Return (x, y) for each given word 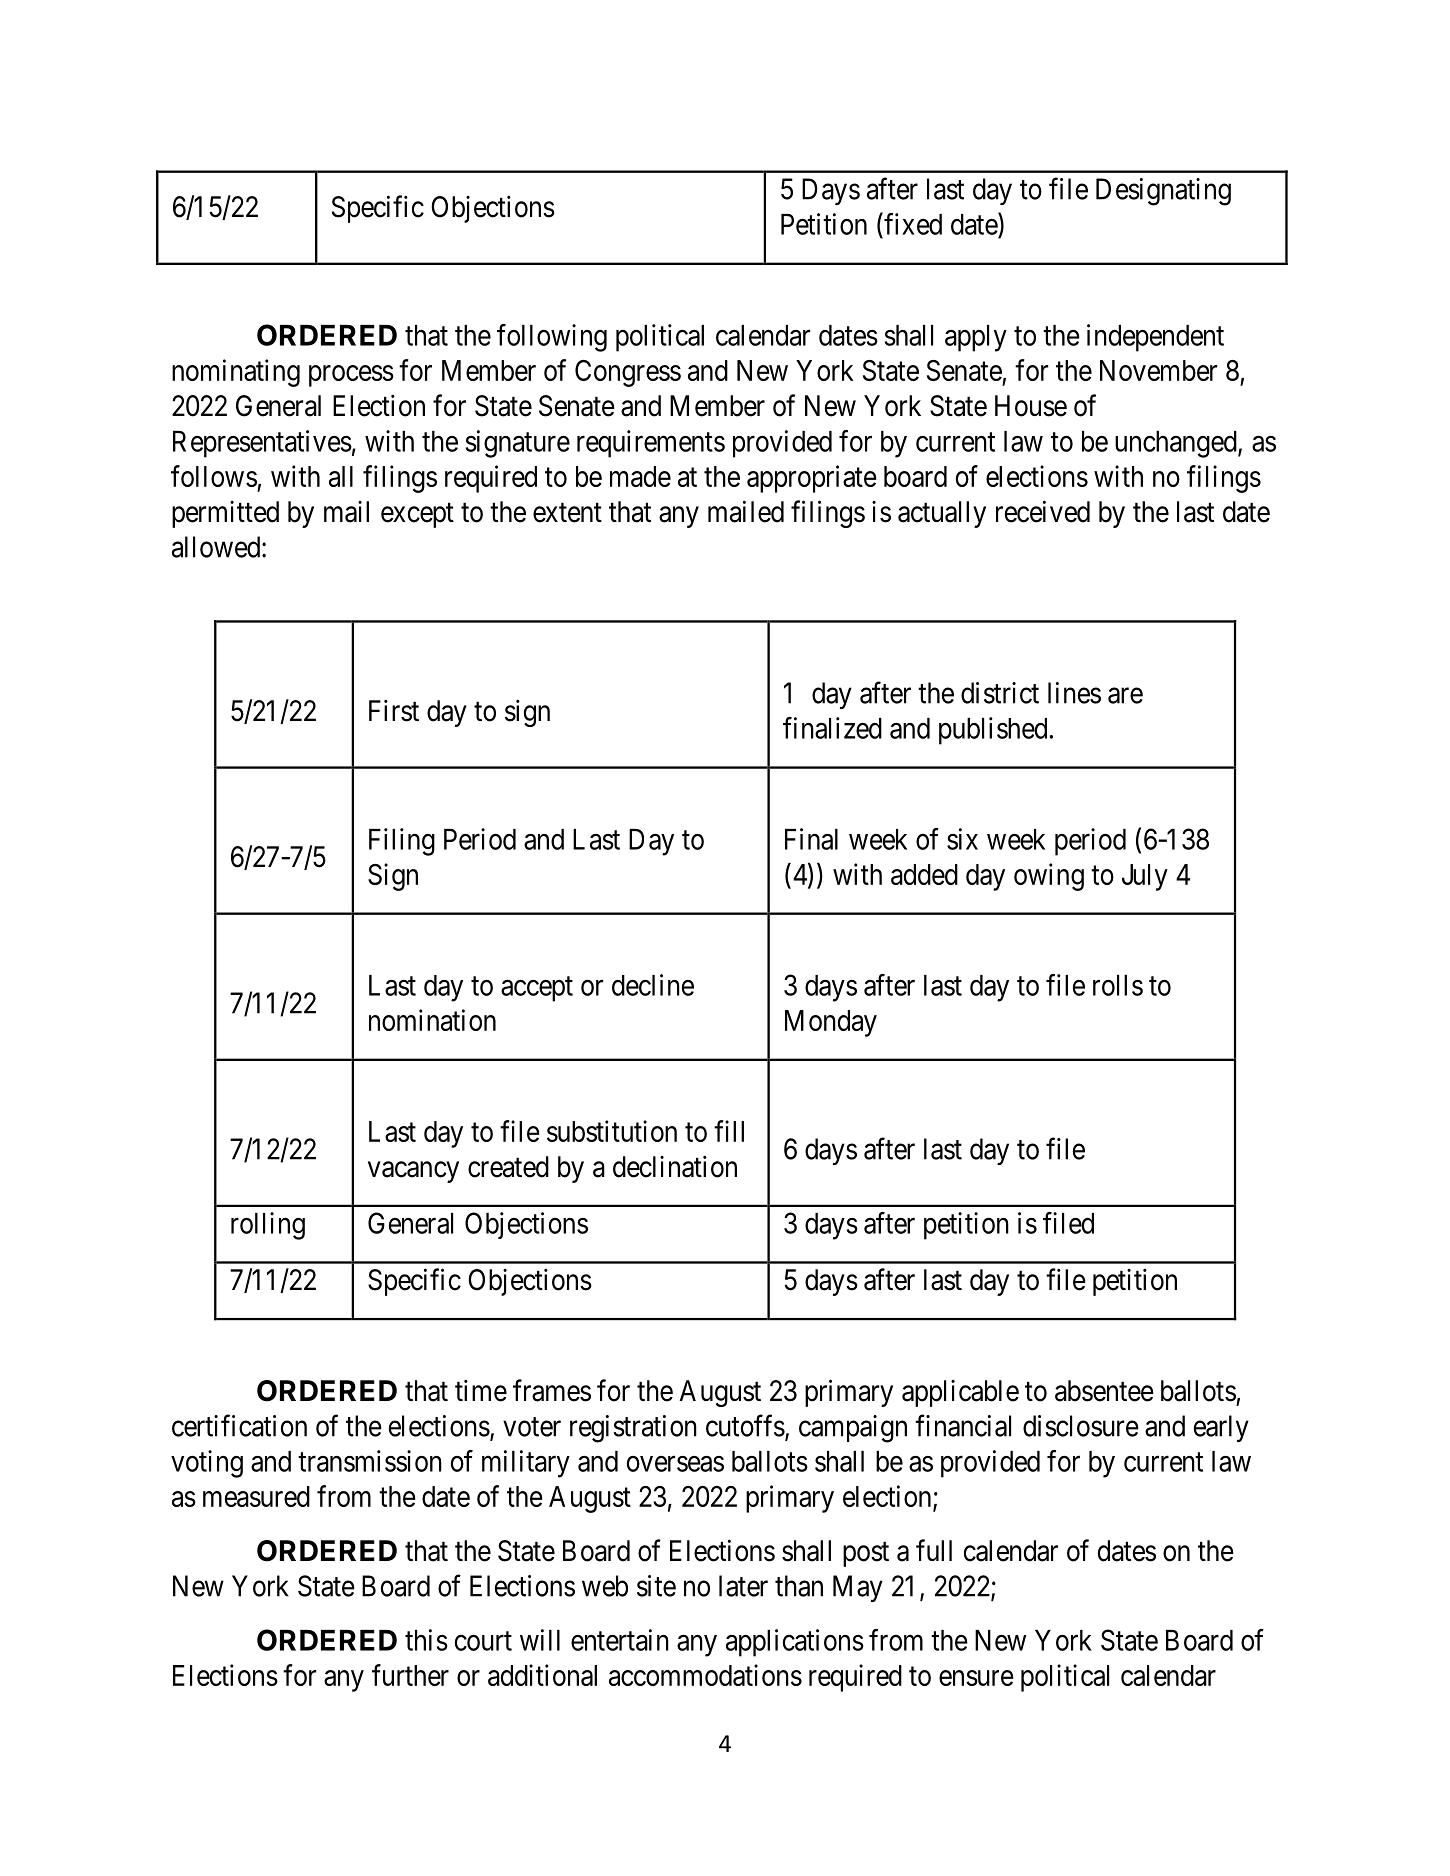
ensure (976, 1678)
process (351, 376)
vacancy (413, 1172)
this (426, 1640)
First (394, 710)
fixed (912, 224)
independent (1155, 338)
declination (675, 1166)
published (993, 731)
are (1125, 696)
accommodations (705, 1675)
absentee (1104, 1391)
